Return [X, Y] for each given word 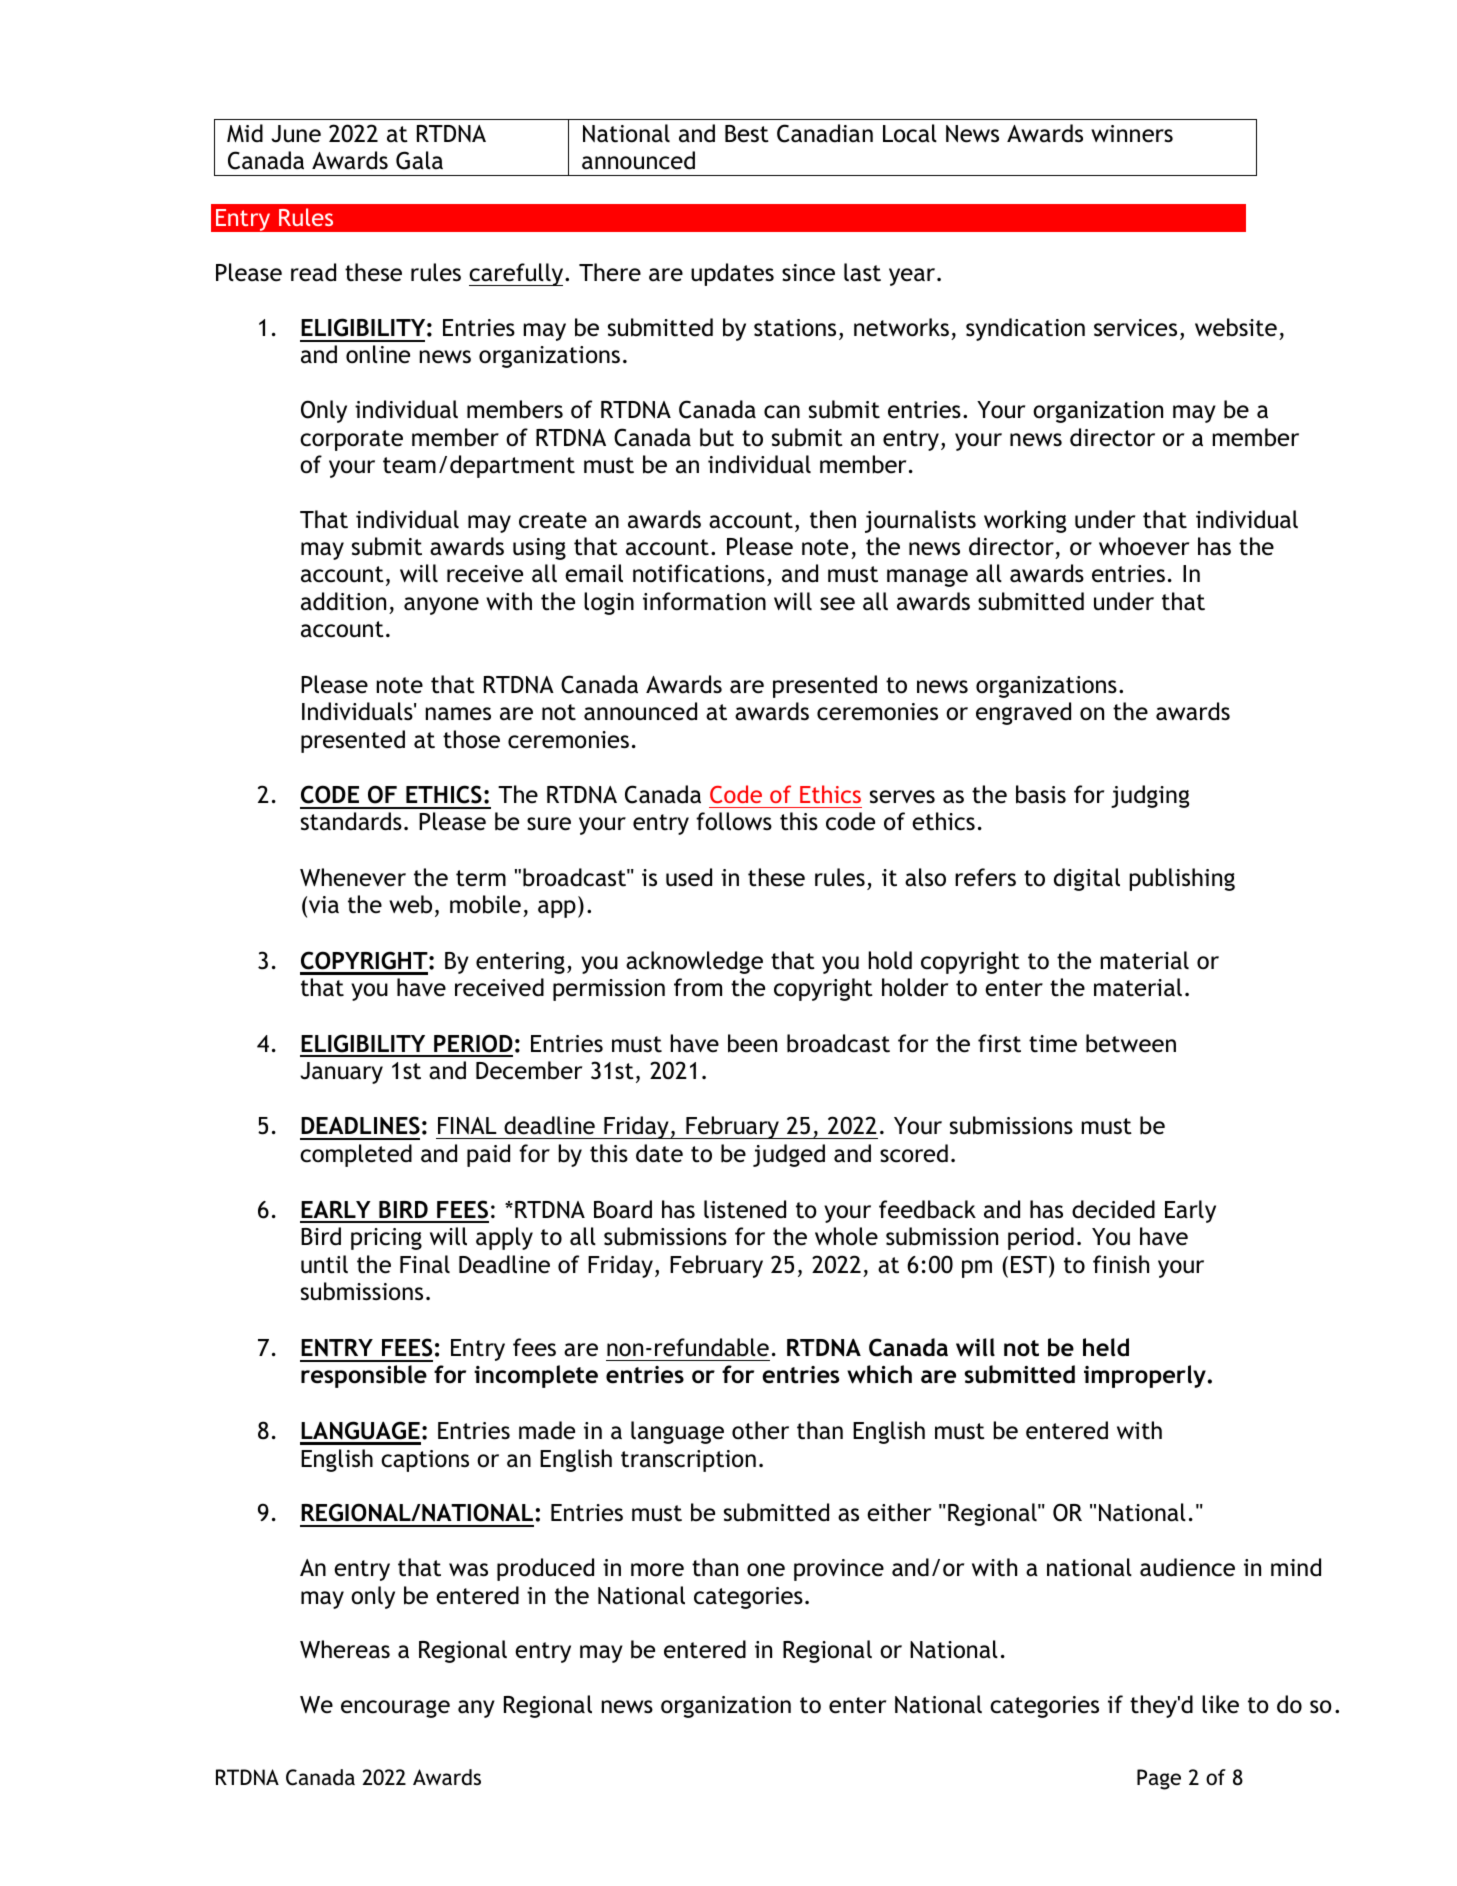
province [839, 1570]
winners [1132, 134]
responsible [364, 1376]
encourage [395, 1709]
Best [747, 134]
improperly [1145, 1376]
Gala [419, 160]
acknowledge [694, 962]
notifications [699, 573]
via [324, 905]
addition [343, 601]
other [760, 1430]
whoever [1144, 546]
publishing [1182, 879]
